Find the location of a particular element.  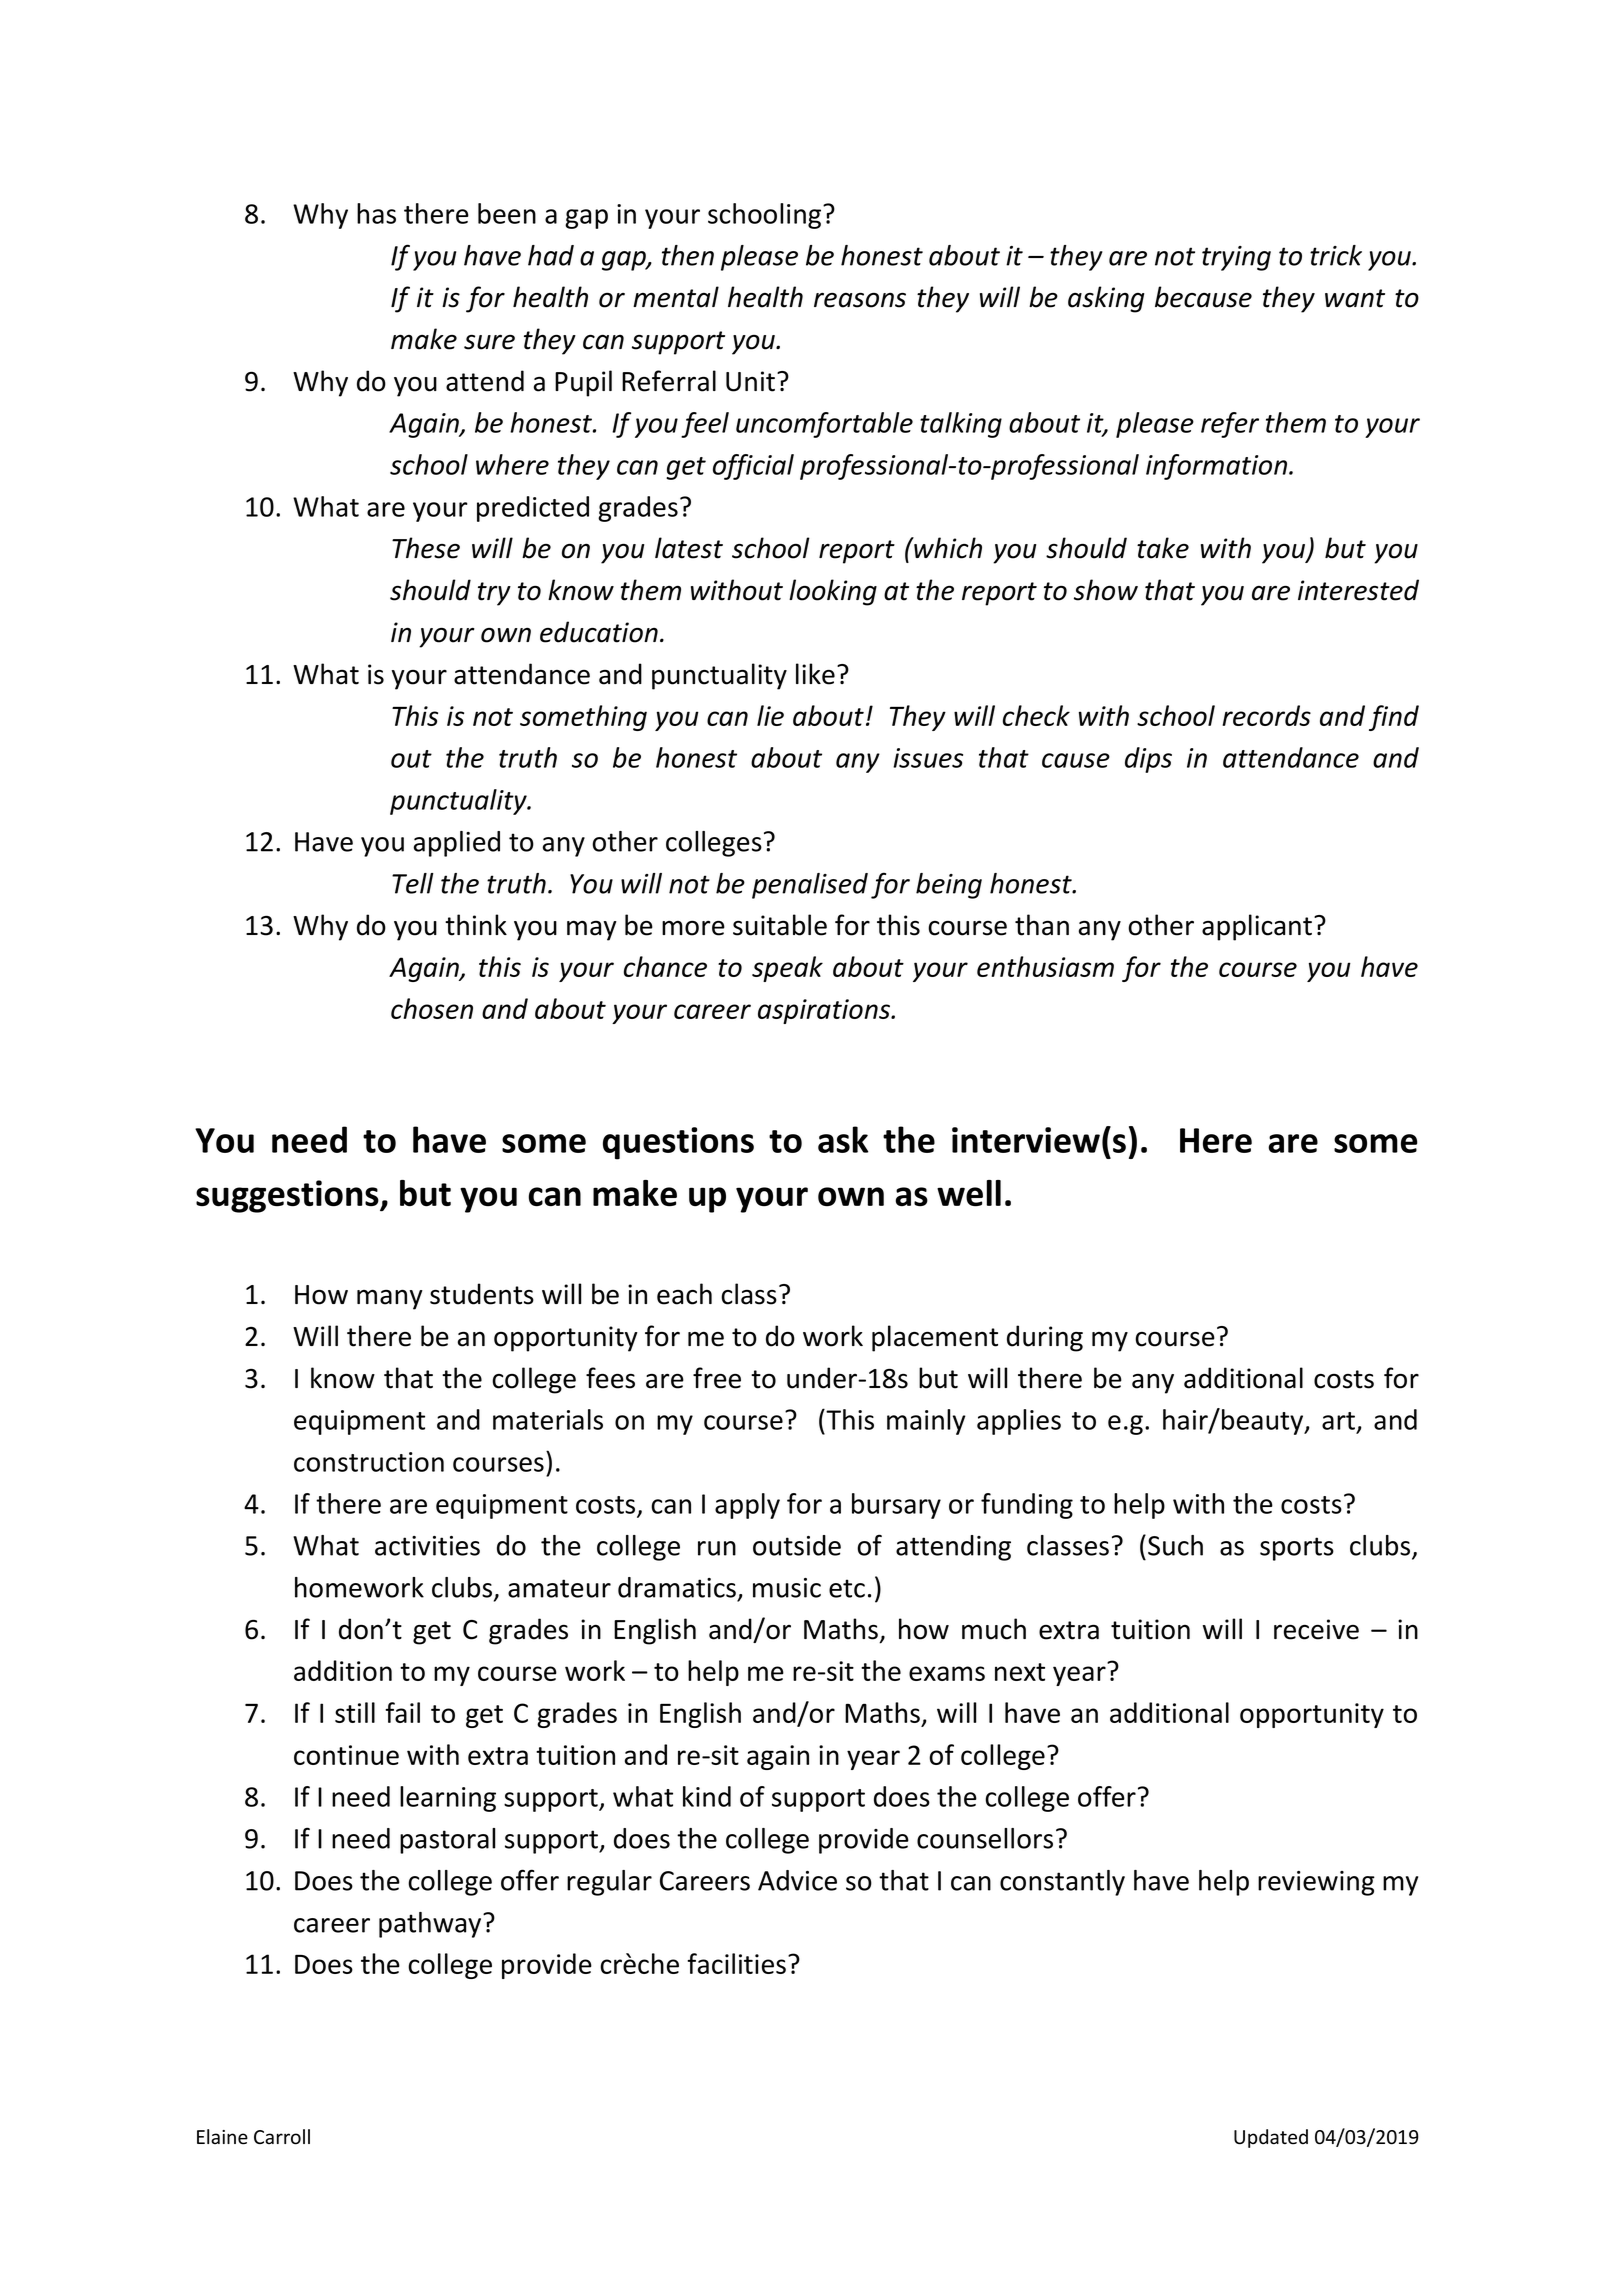

Carroll is located at coordinates (282, 2137).
